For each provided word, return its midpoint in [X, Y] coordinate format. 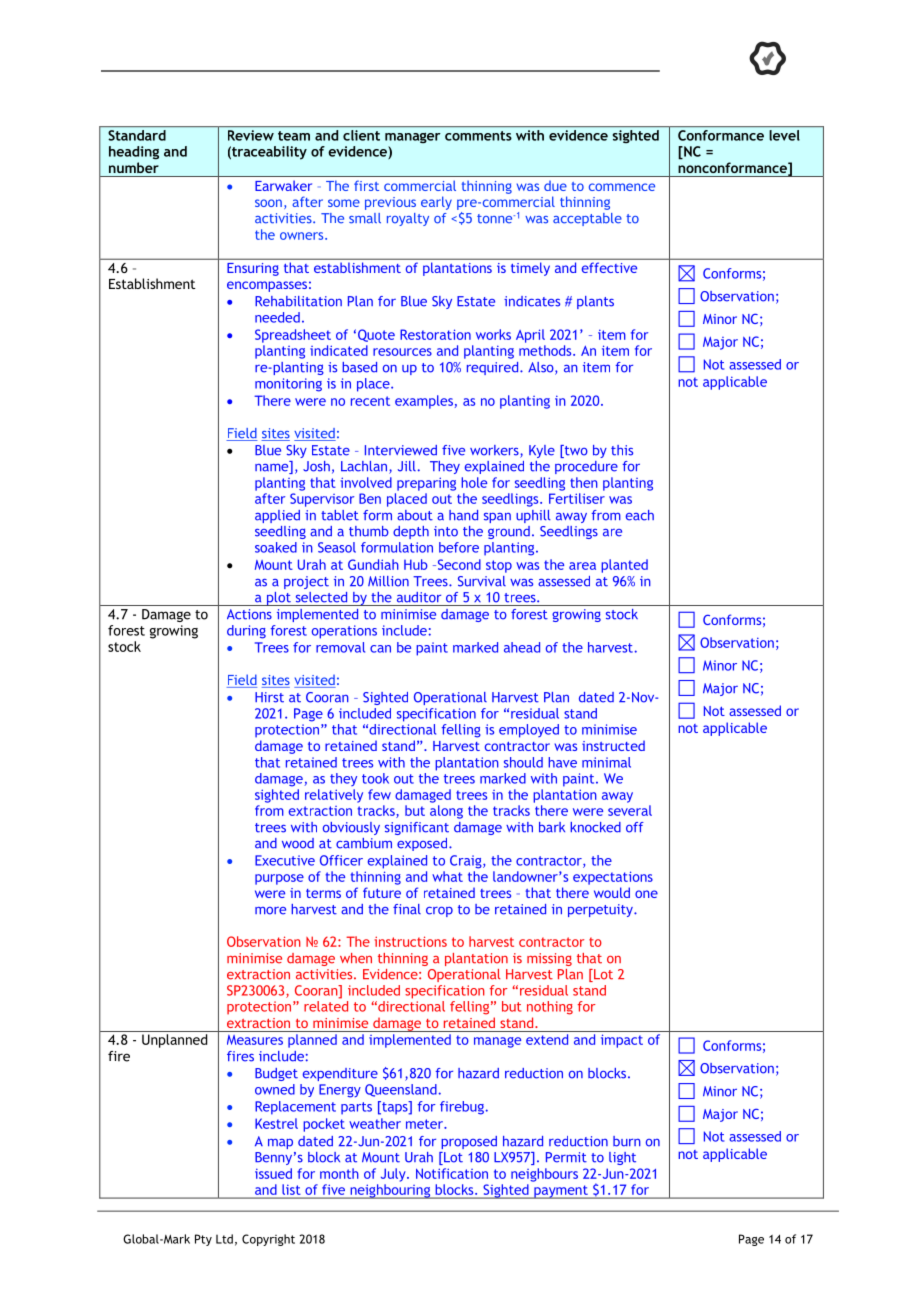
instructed [613, 745]
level [785, 135]
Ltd [224, 1239]
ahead [522, 647]
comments [478, 136]
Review [251, 135]
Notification [452, 1173]
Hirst [269, 697]
